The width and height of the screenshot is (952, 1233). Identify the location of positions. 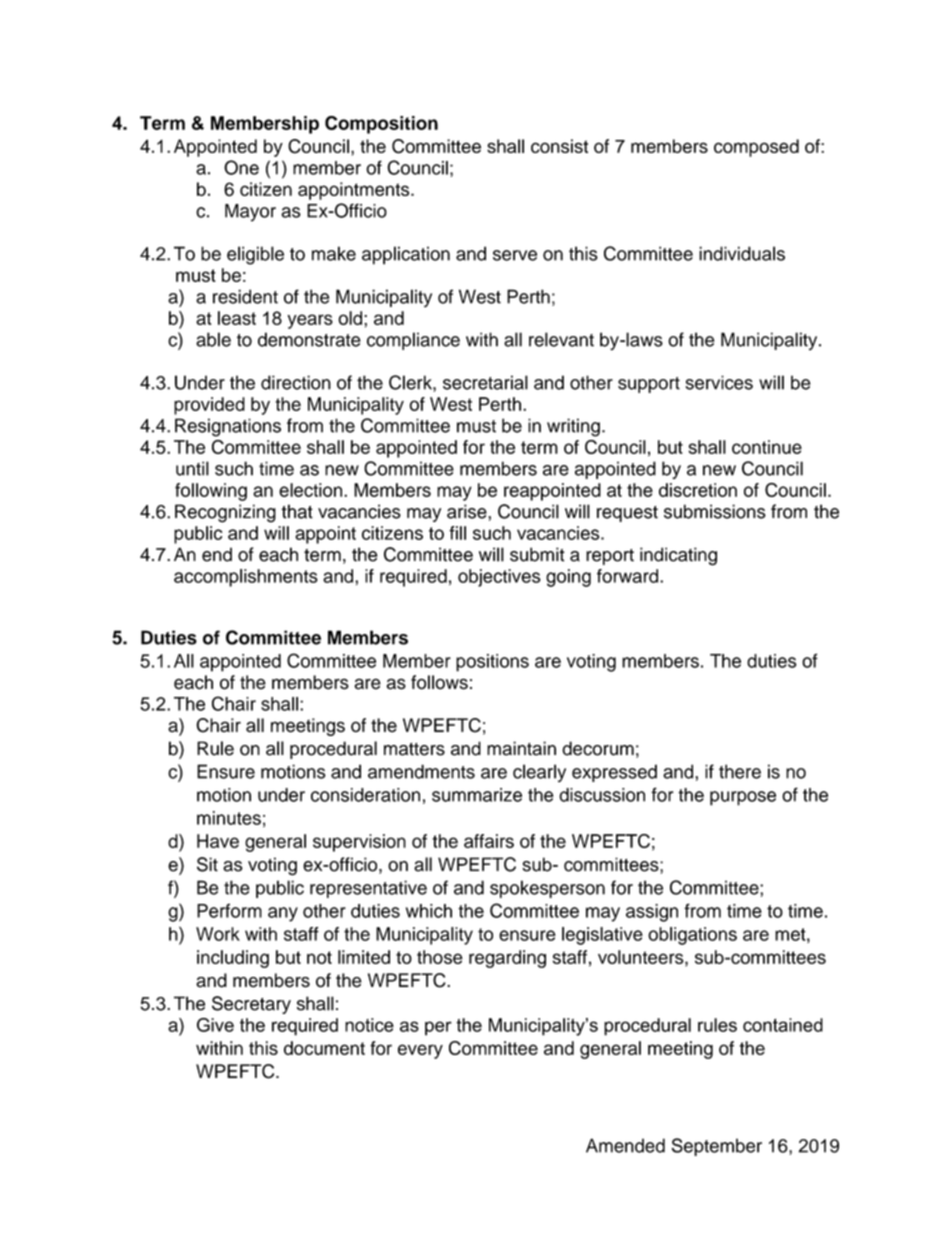
(492, 663).
